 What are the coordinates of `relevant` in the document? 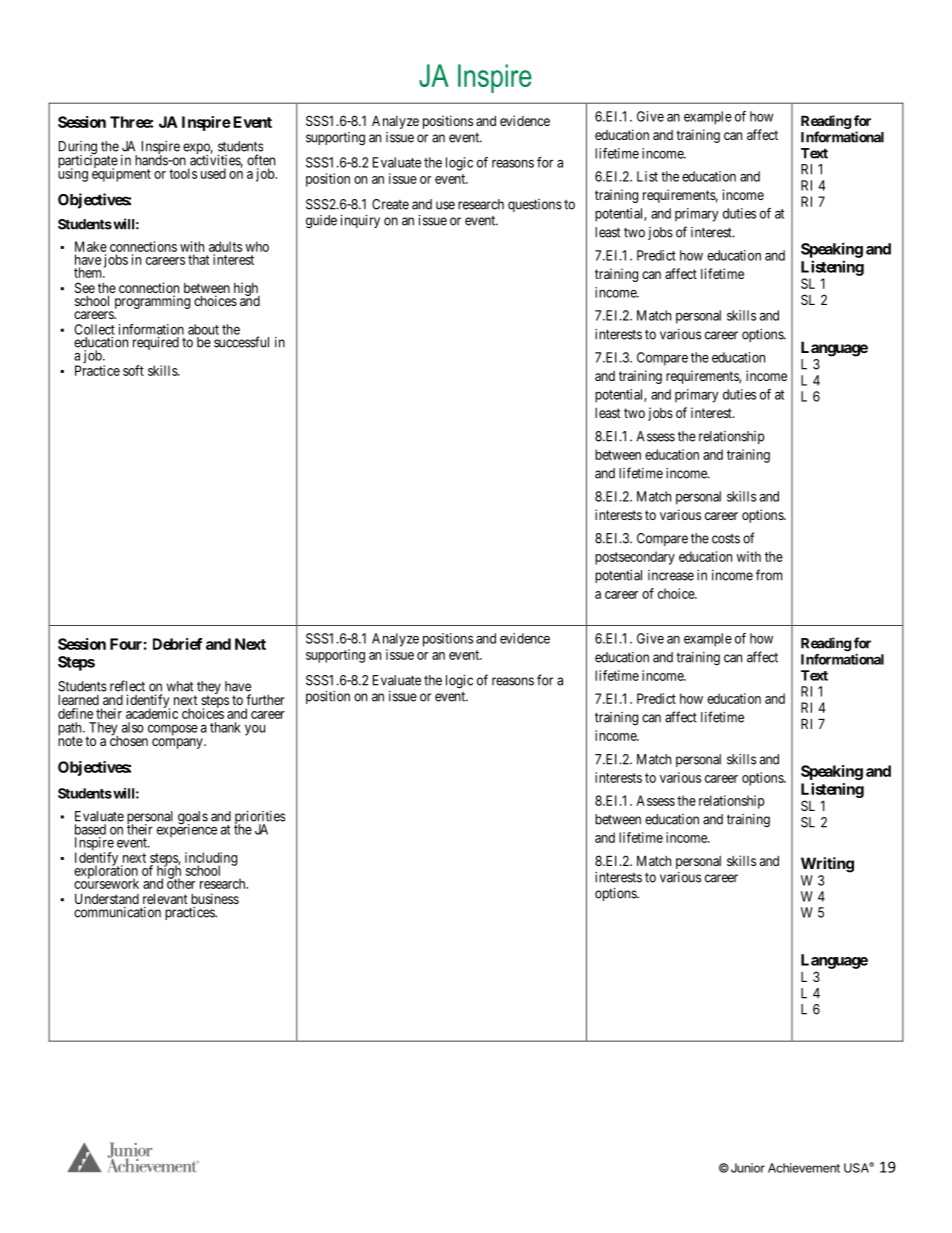 It's located at (165, 898).
